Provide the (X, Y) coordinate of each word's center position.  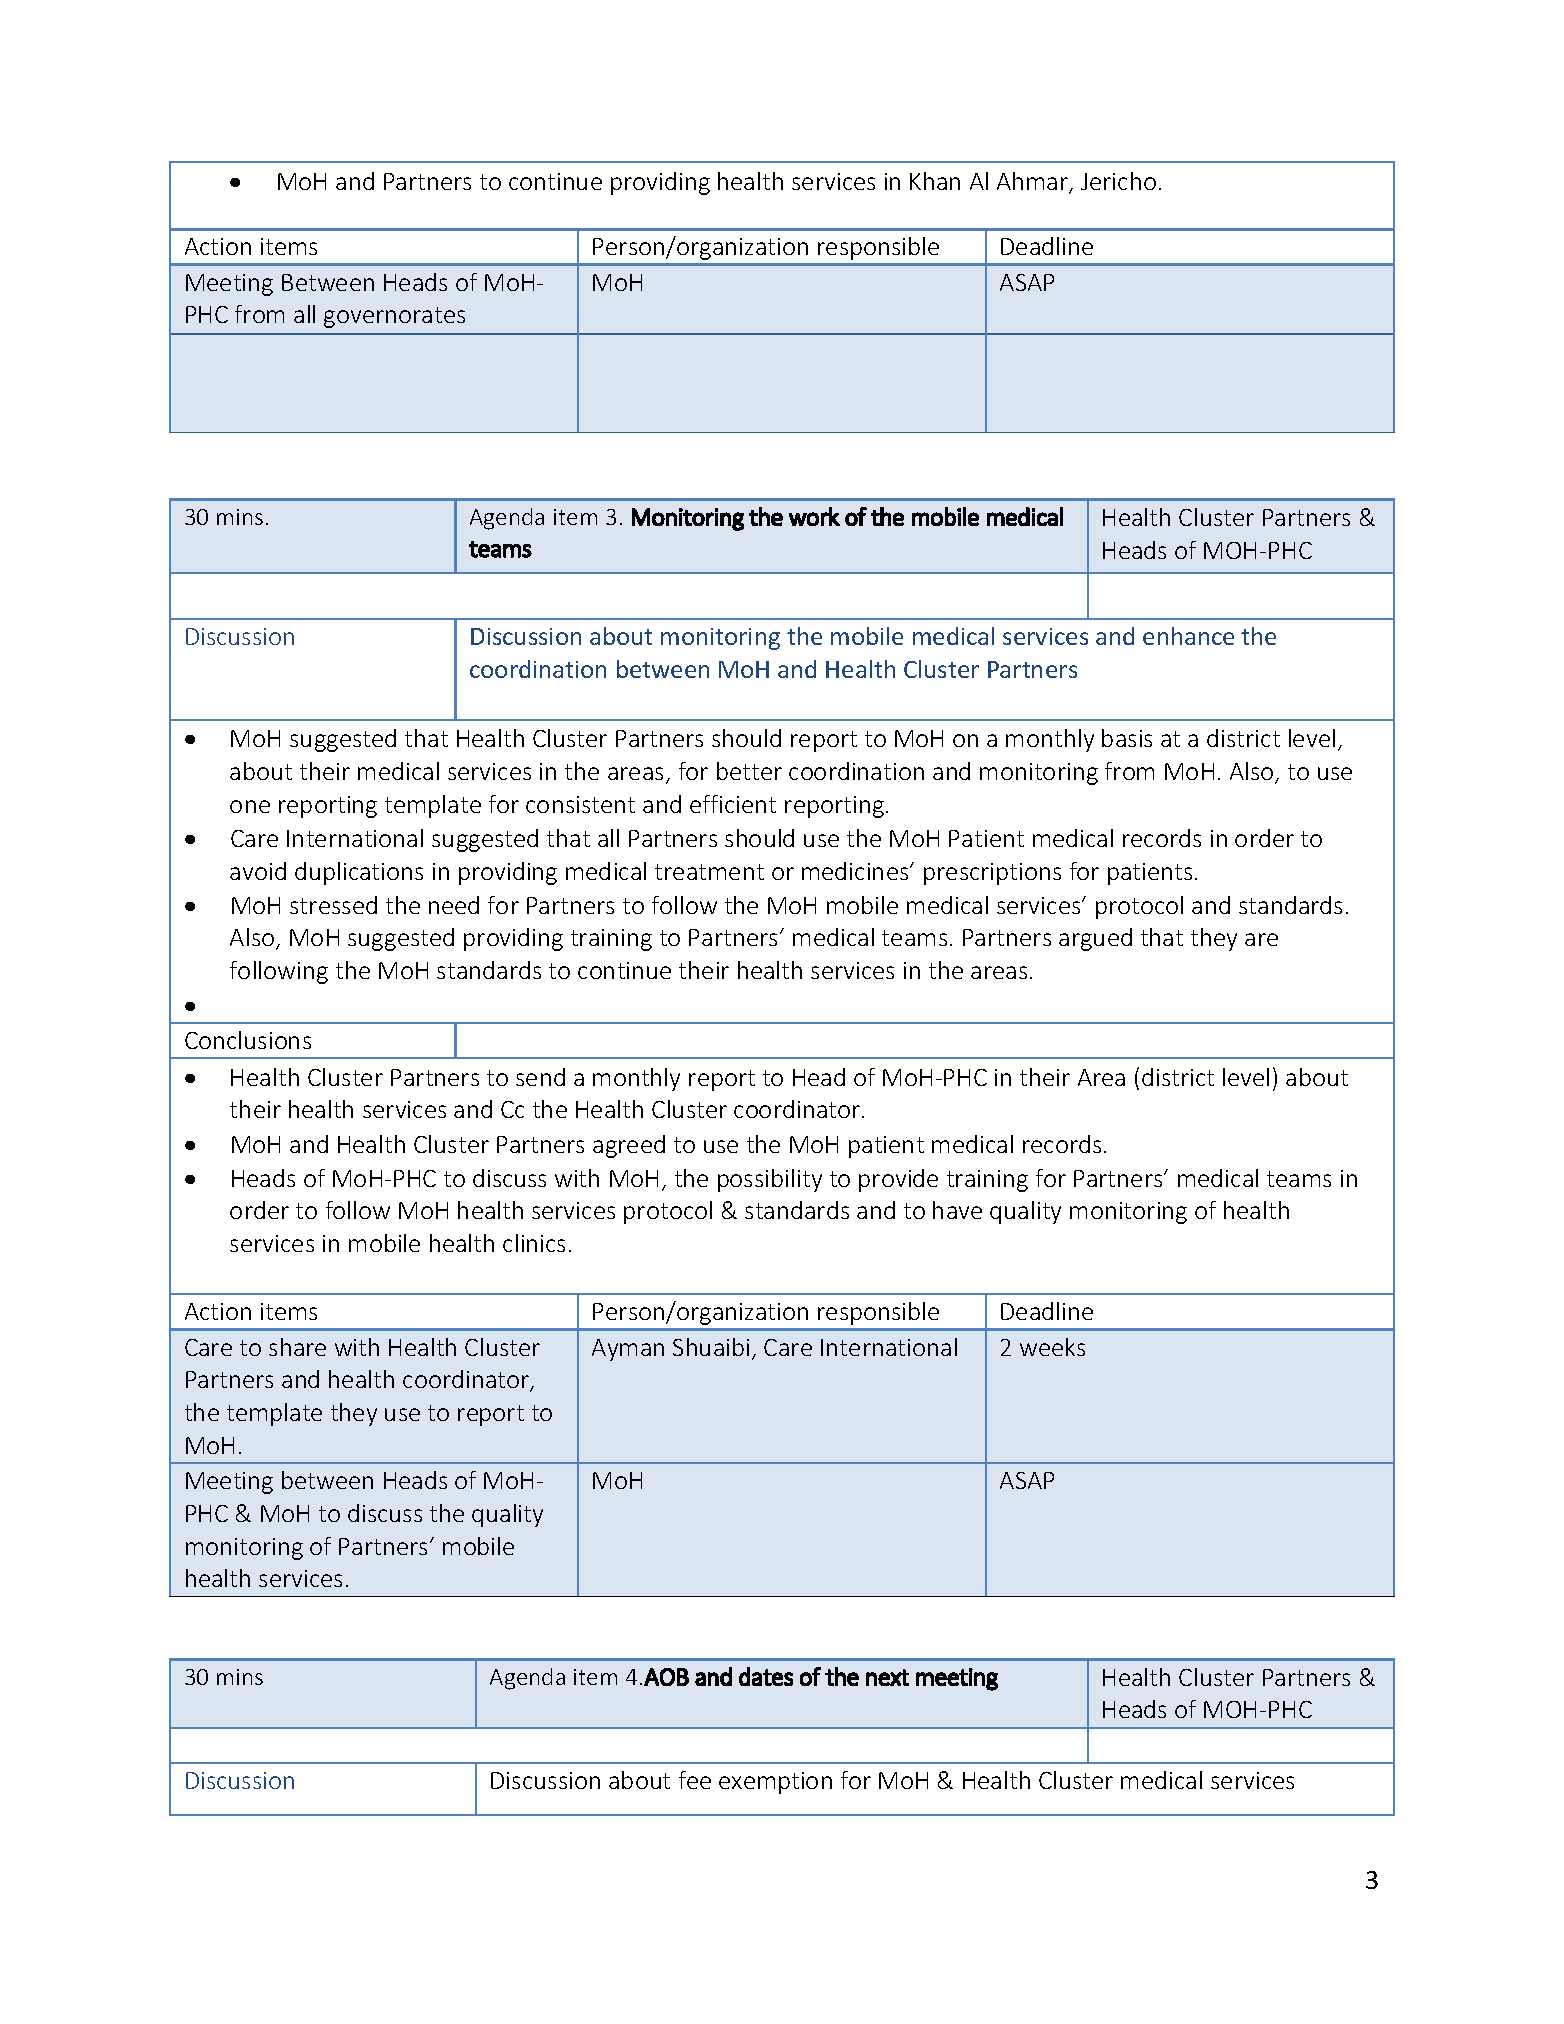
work (814, 516)
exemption (775, 1783)
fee (695, 1780)
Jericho (1118, 181)
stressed (333, 905)
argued (1095, 939)
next (887, 1677)
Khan (935, 181)
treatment (709, 872)
